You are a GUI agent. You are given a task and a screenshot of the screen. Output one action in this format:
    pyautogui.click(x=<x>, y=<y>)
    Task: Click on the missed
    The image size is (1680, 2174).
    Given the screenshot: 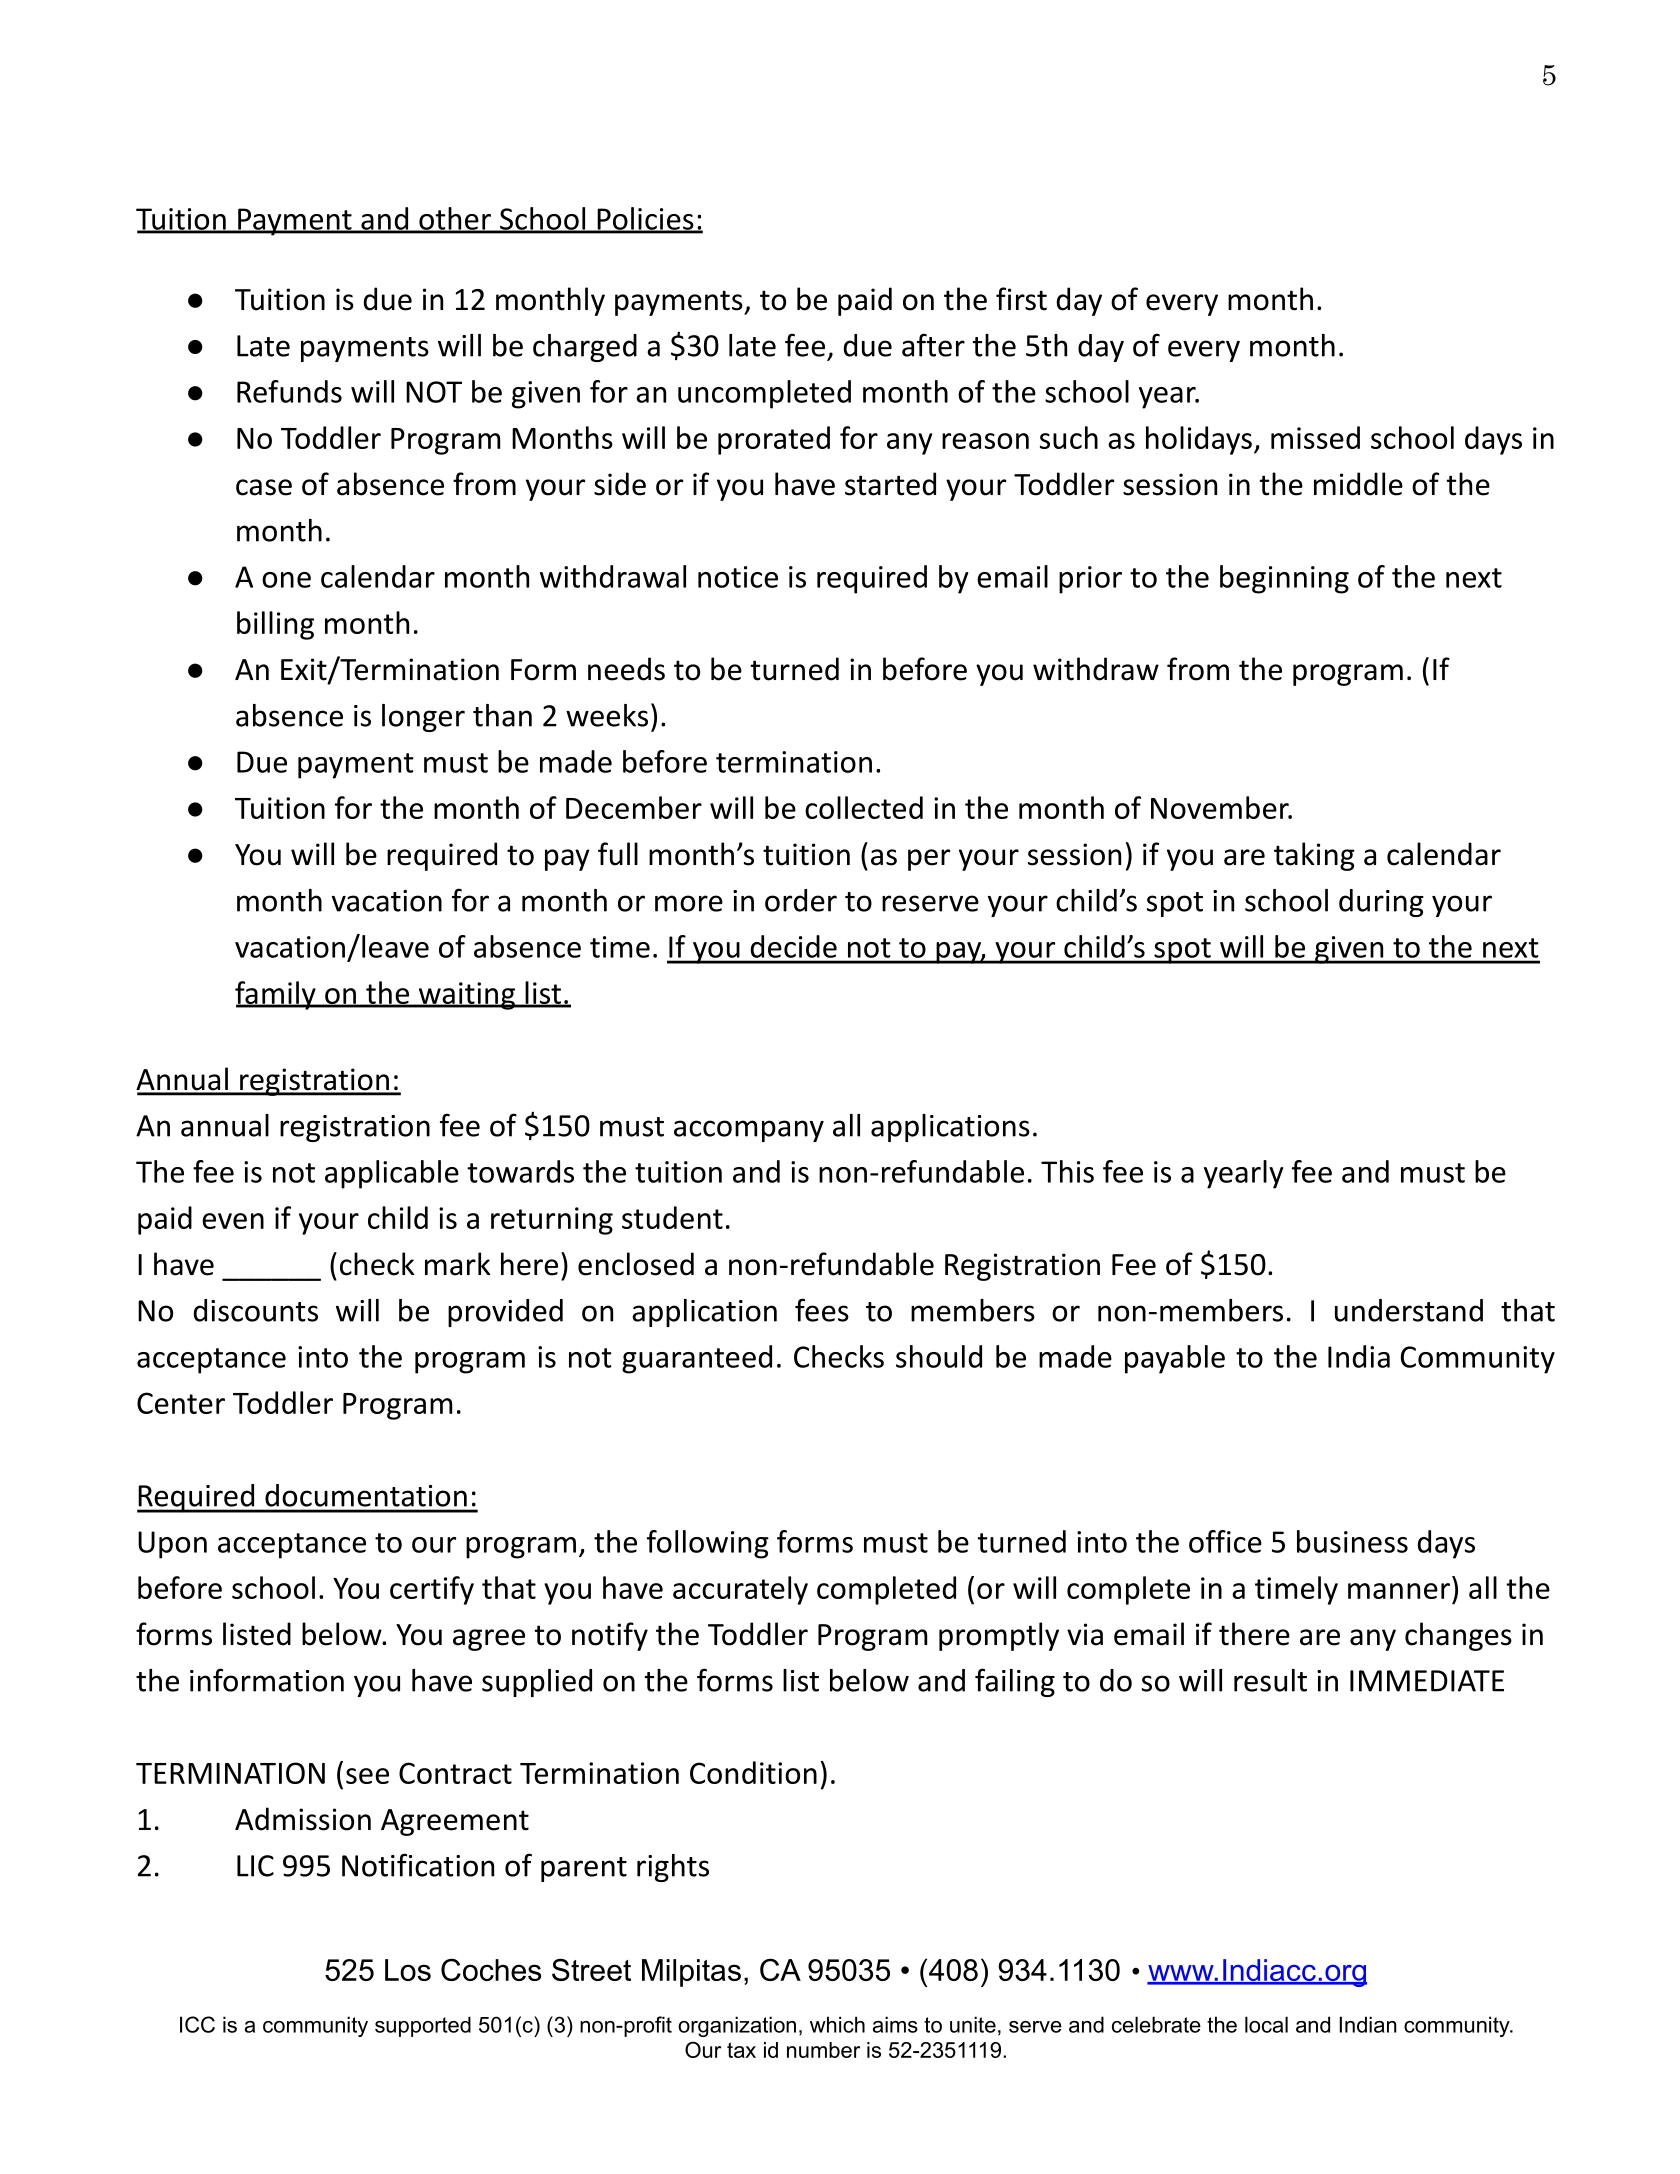 What is the action you would take?
    pyautogui.click(x=1315, y=437)
